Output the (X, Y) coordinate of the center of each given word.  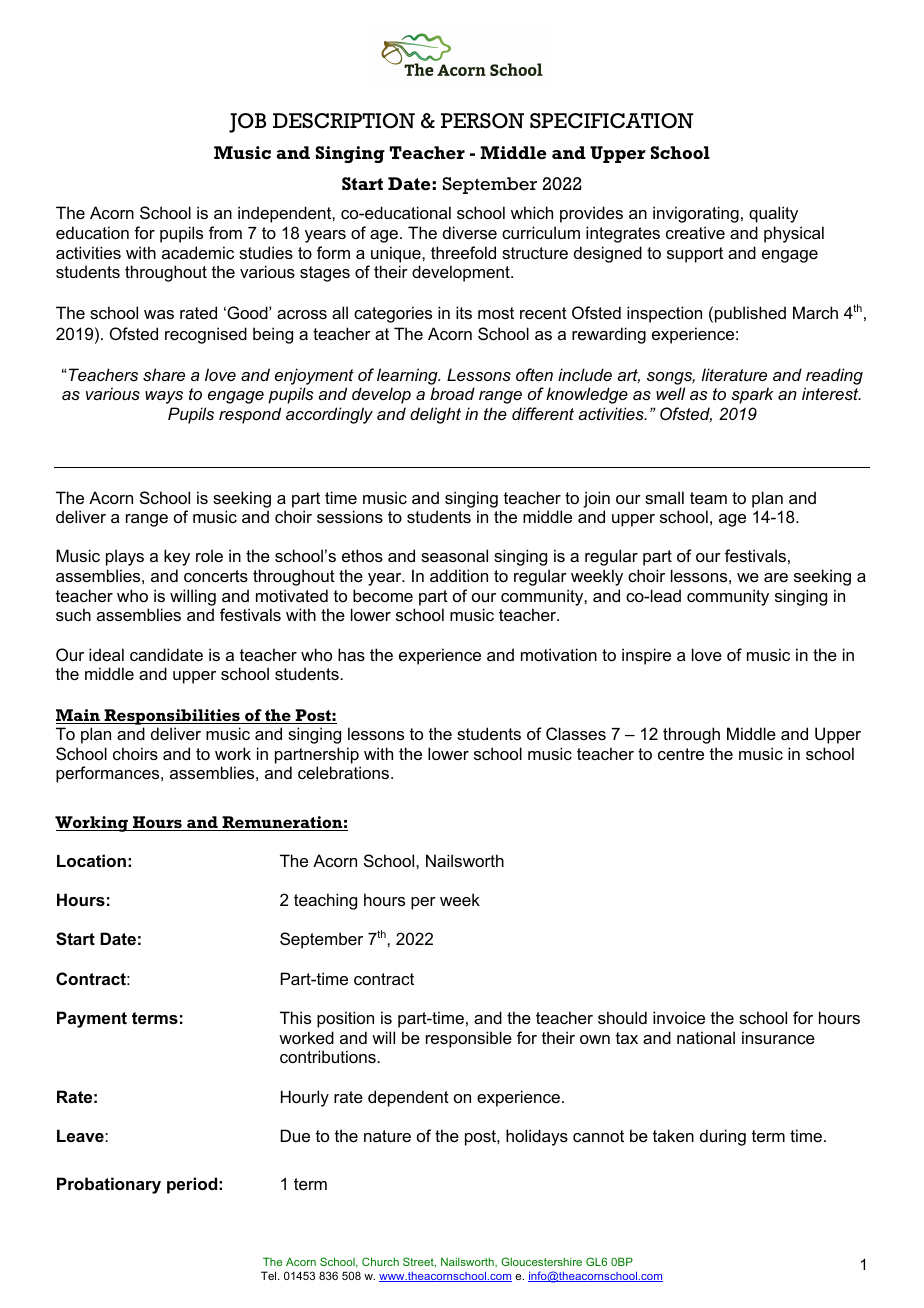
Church (380, 1261)
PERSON (482, 121)
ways (164, 397)
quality (773, 214)
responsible (469, 1039)
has (351, 654)
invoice (679, 1017)
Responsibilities (172, 717)
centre (681, 754)
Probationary (109, 1185)
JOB (247, 123)
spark (752, 395)
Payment (92, 1019)
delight (435, 415)
